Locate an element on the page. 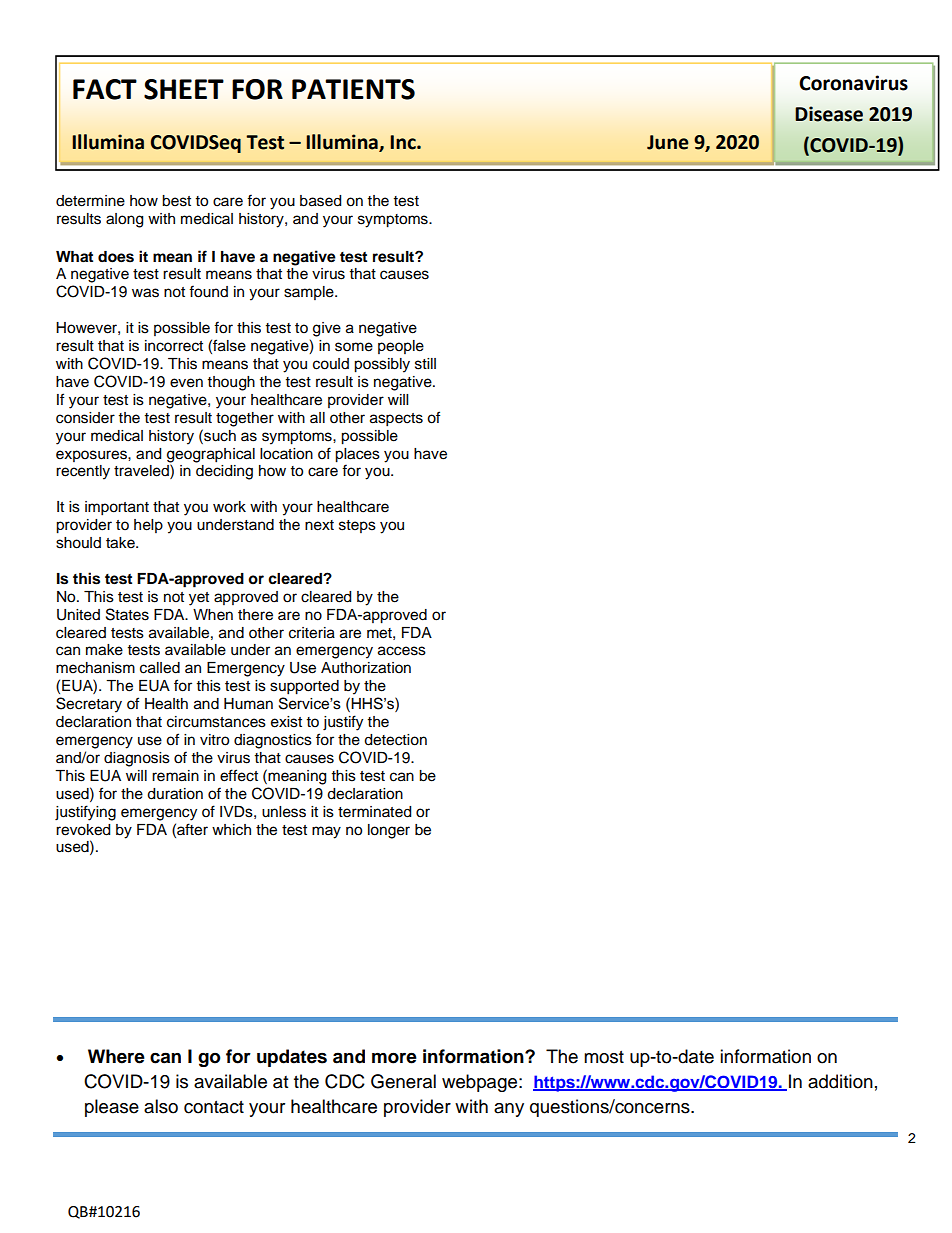 The height and width of the page is (1233, 952). Disease is located at coordinates (829, 114).
